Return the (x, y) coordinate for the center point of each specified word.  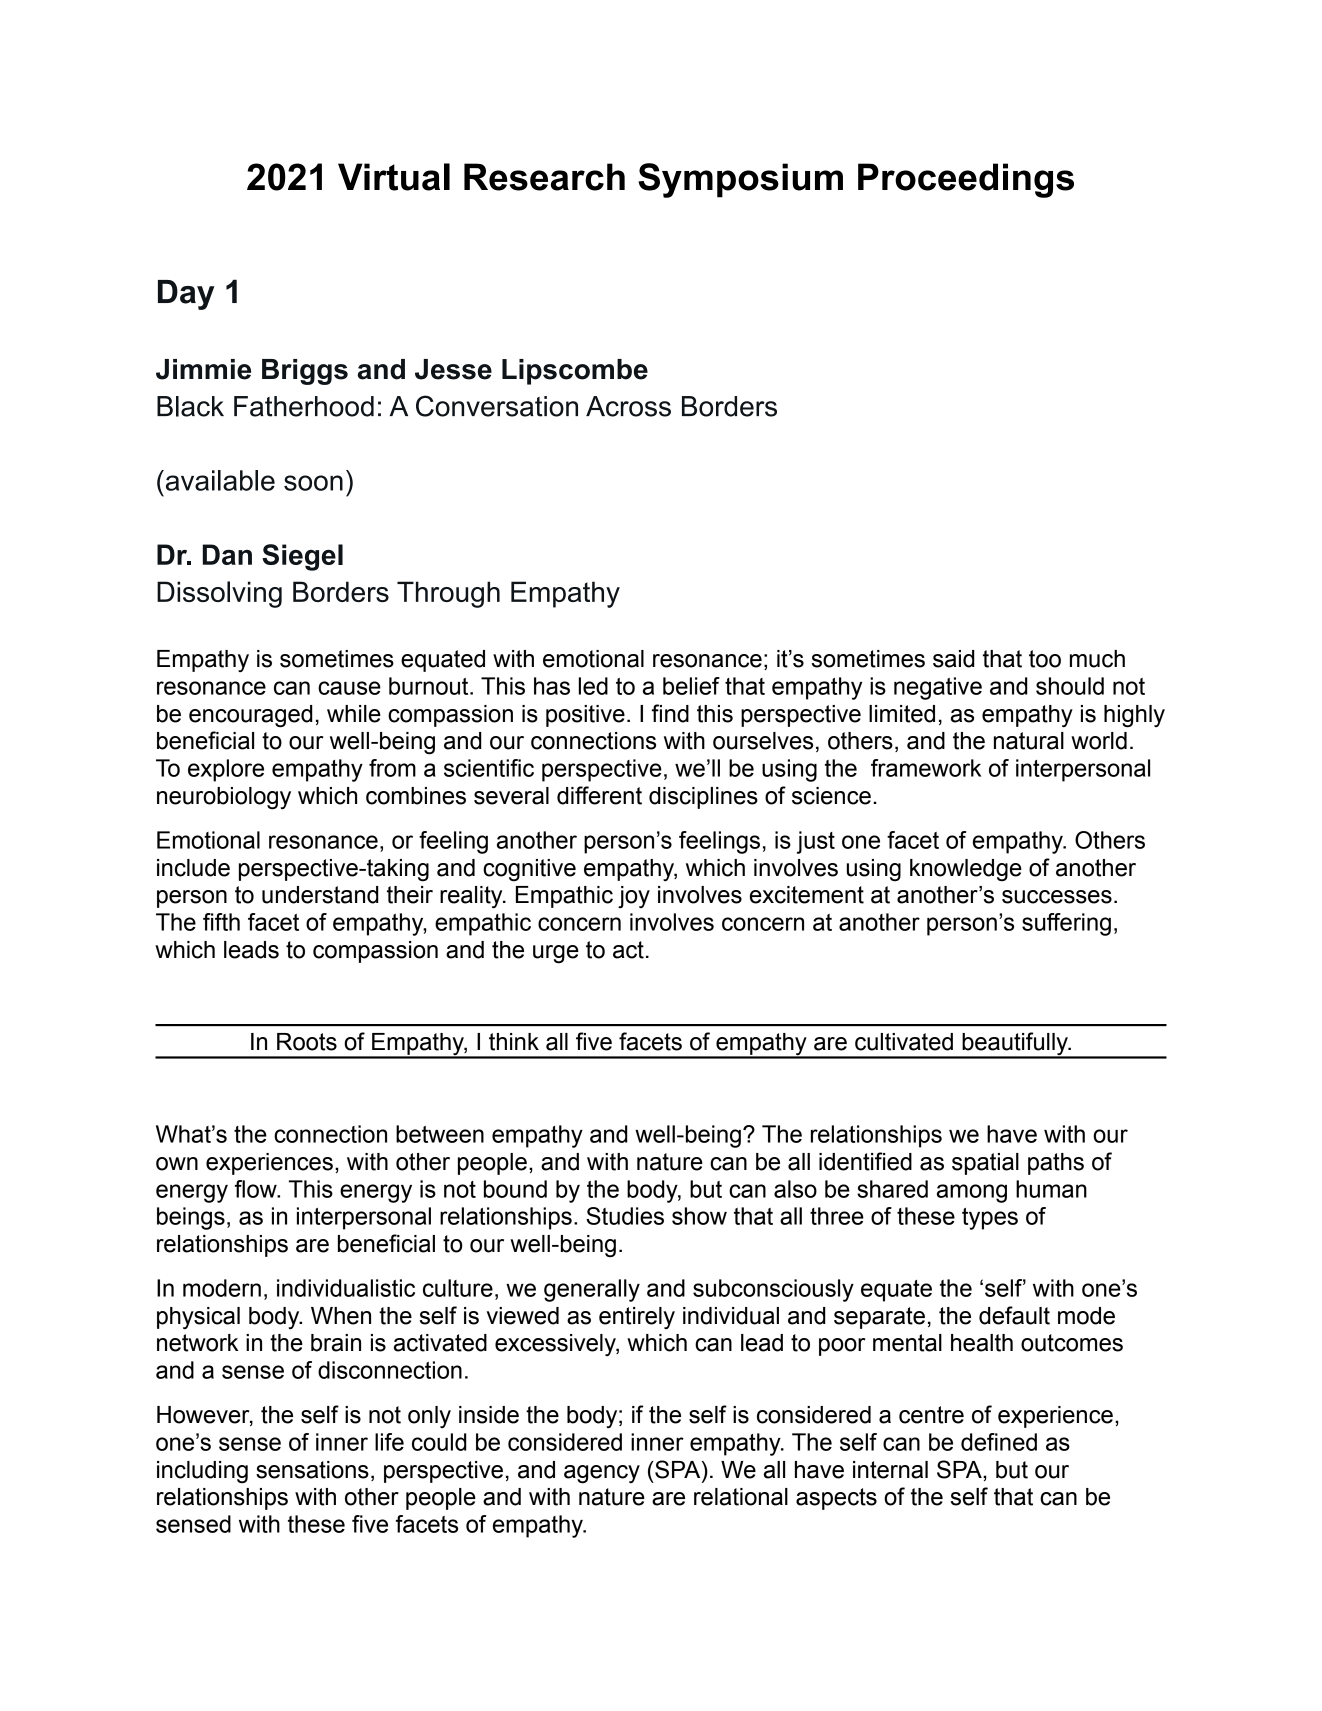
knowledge (966, 870)
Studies (625, 1216)
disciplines (703, 798)
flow (257, 1189)
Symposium (740, 180)
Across (628, 406)
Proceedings (966, 180)
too (1045, 659)
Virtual (394, 177)
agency (602, 1474)
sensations (312, 1470)
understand (320, 895)
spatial (985, 1164)
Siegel (302, 557)
